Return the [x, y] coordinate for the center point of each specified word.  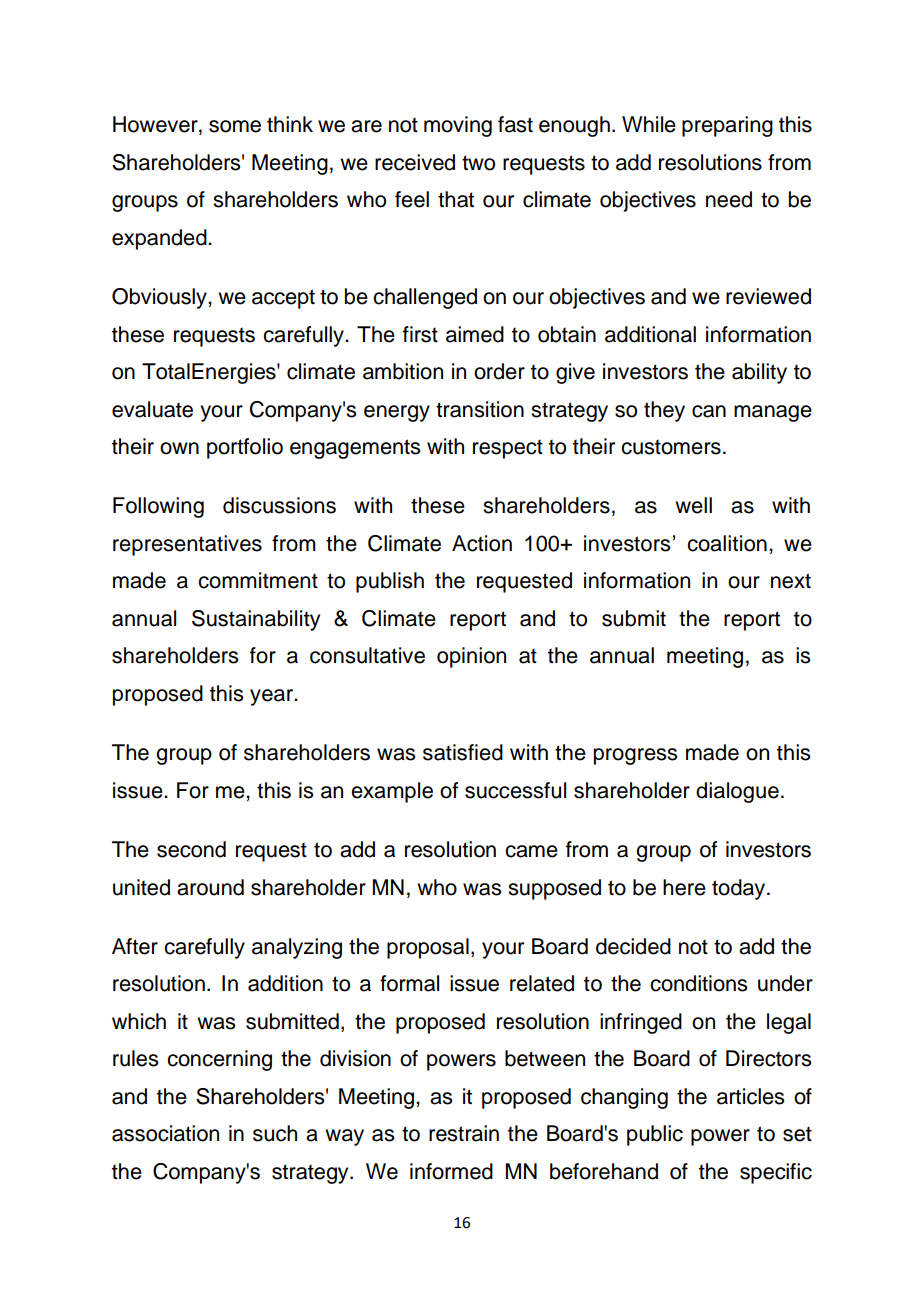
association [165, 1133]
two [478, 163]
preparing [727, 126]
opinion [471, 657]
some [235, 126]
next [791, 581]
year [273, 697]
